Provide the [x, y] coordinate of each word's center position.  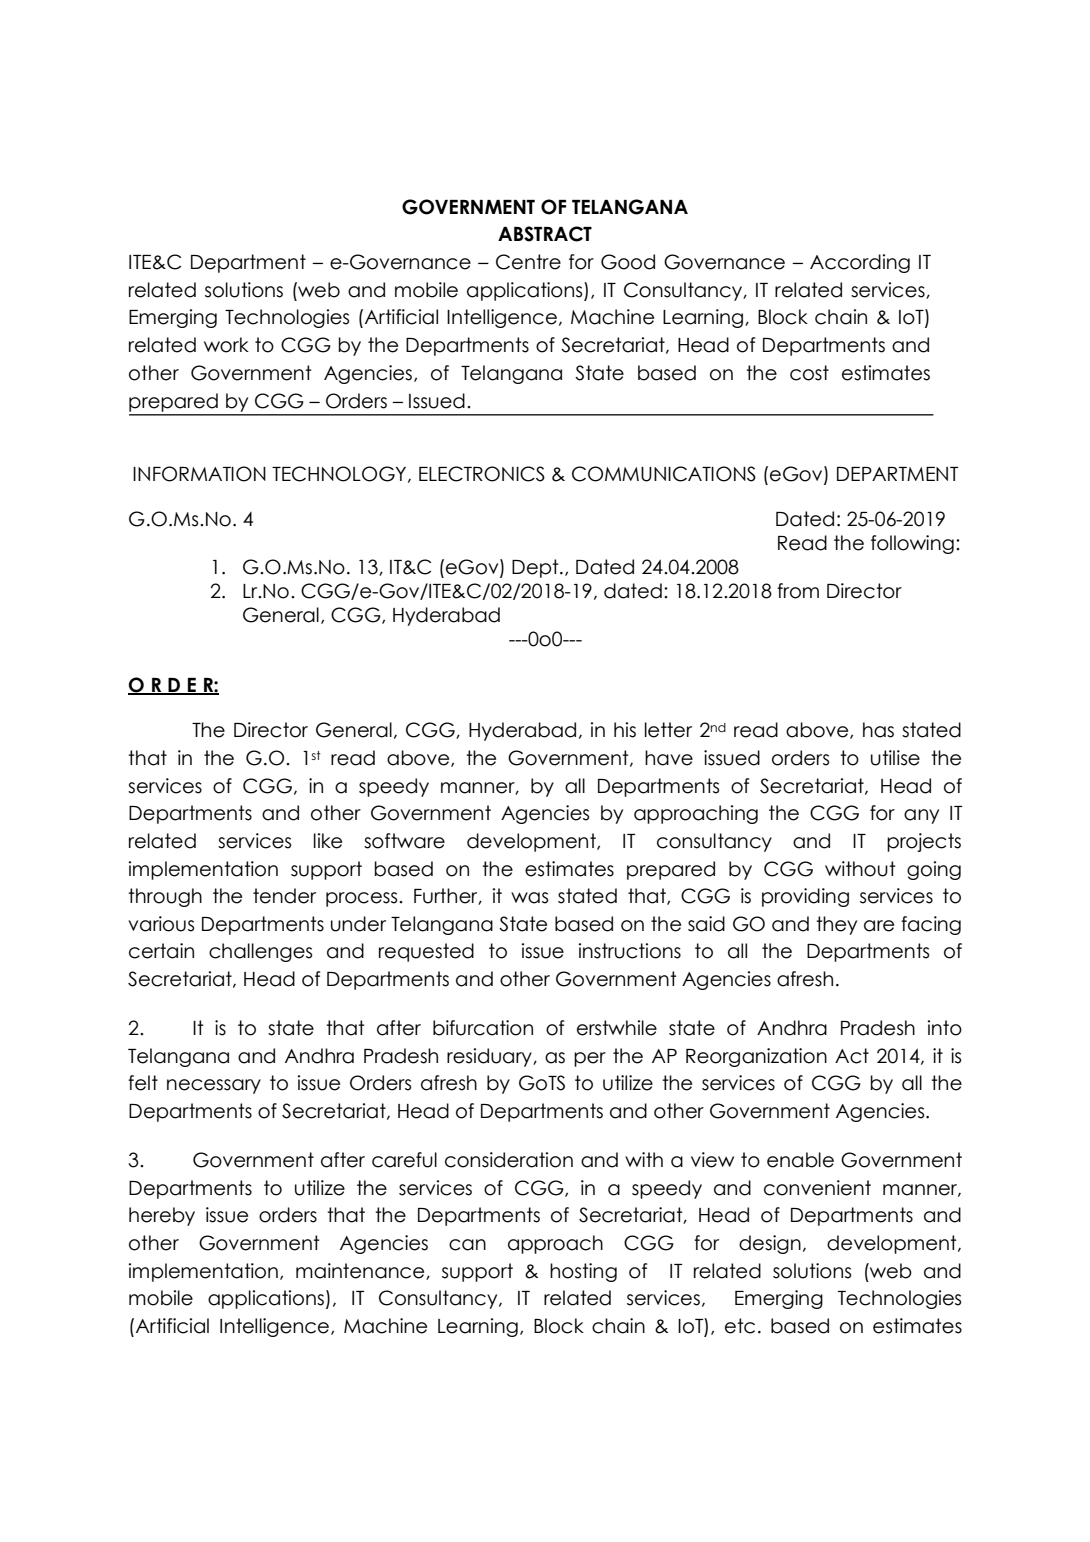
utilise [895, 758]
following [912, 544]
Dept [536, 568]
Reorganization [756, 1057]
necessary [214, 1086]
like [328, 841]
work [226, 345]
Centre [528, 262]
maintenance [361, 1271]
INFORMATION [199, 474]
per [590, 1059]
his [625, 730]
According [860, 263]
